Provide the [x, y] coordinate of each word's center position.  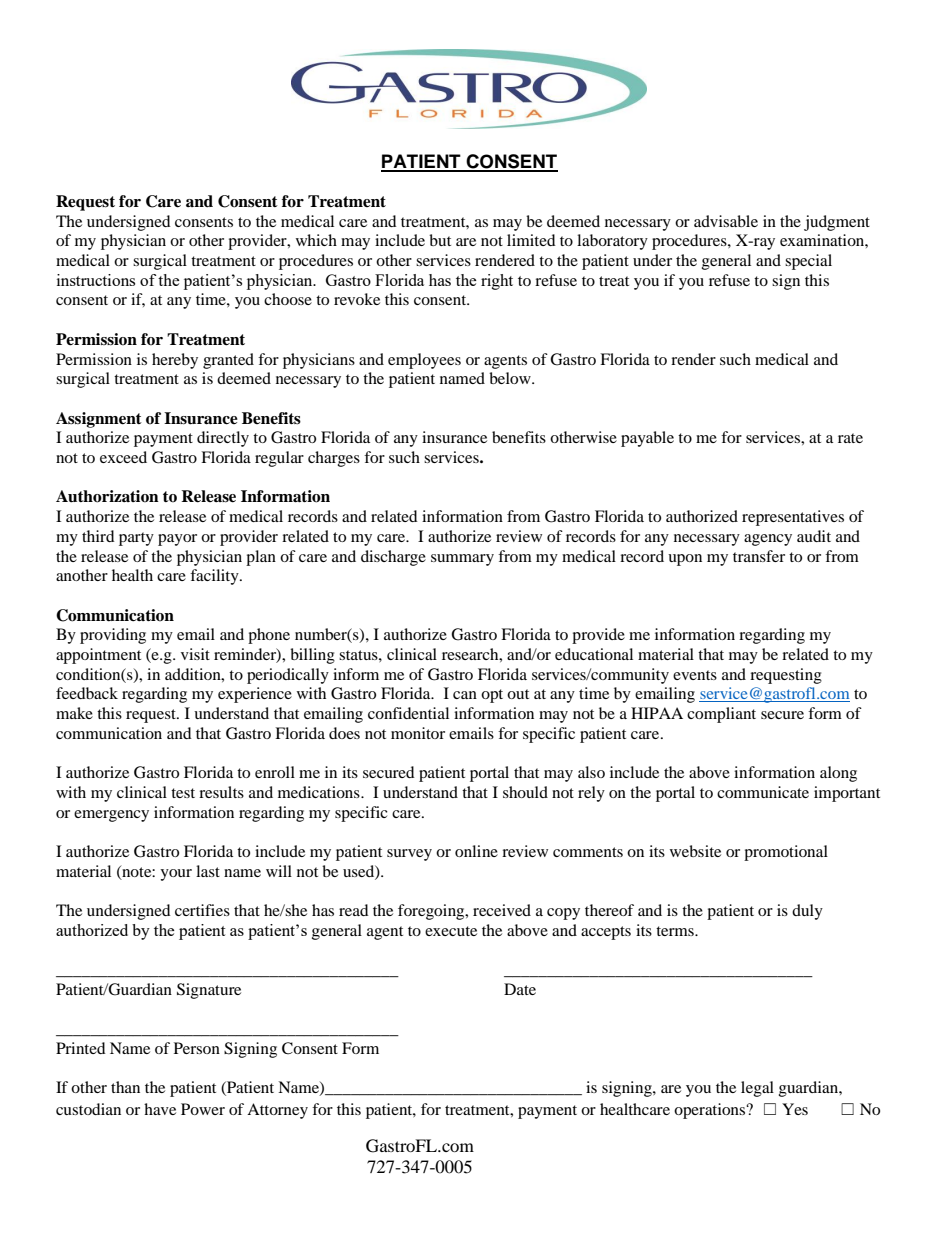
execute [451, 931]
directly [223, 439]
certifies [202, 910]
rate [850, 438]
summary [462, 560]
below [511, 378]
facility [215, 577]
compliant [721, 715]
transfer [759, 556]
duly [807, 912]
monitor [418, 733]
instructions [96, 280]
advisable [726, 221]
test [183, 793]
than [125, 1087]
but [440, 240]
